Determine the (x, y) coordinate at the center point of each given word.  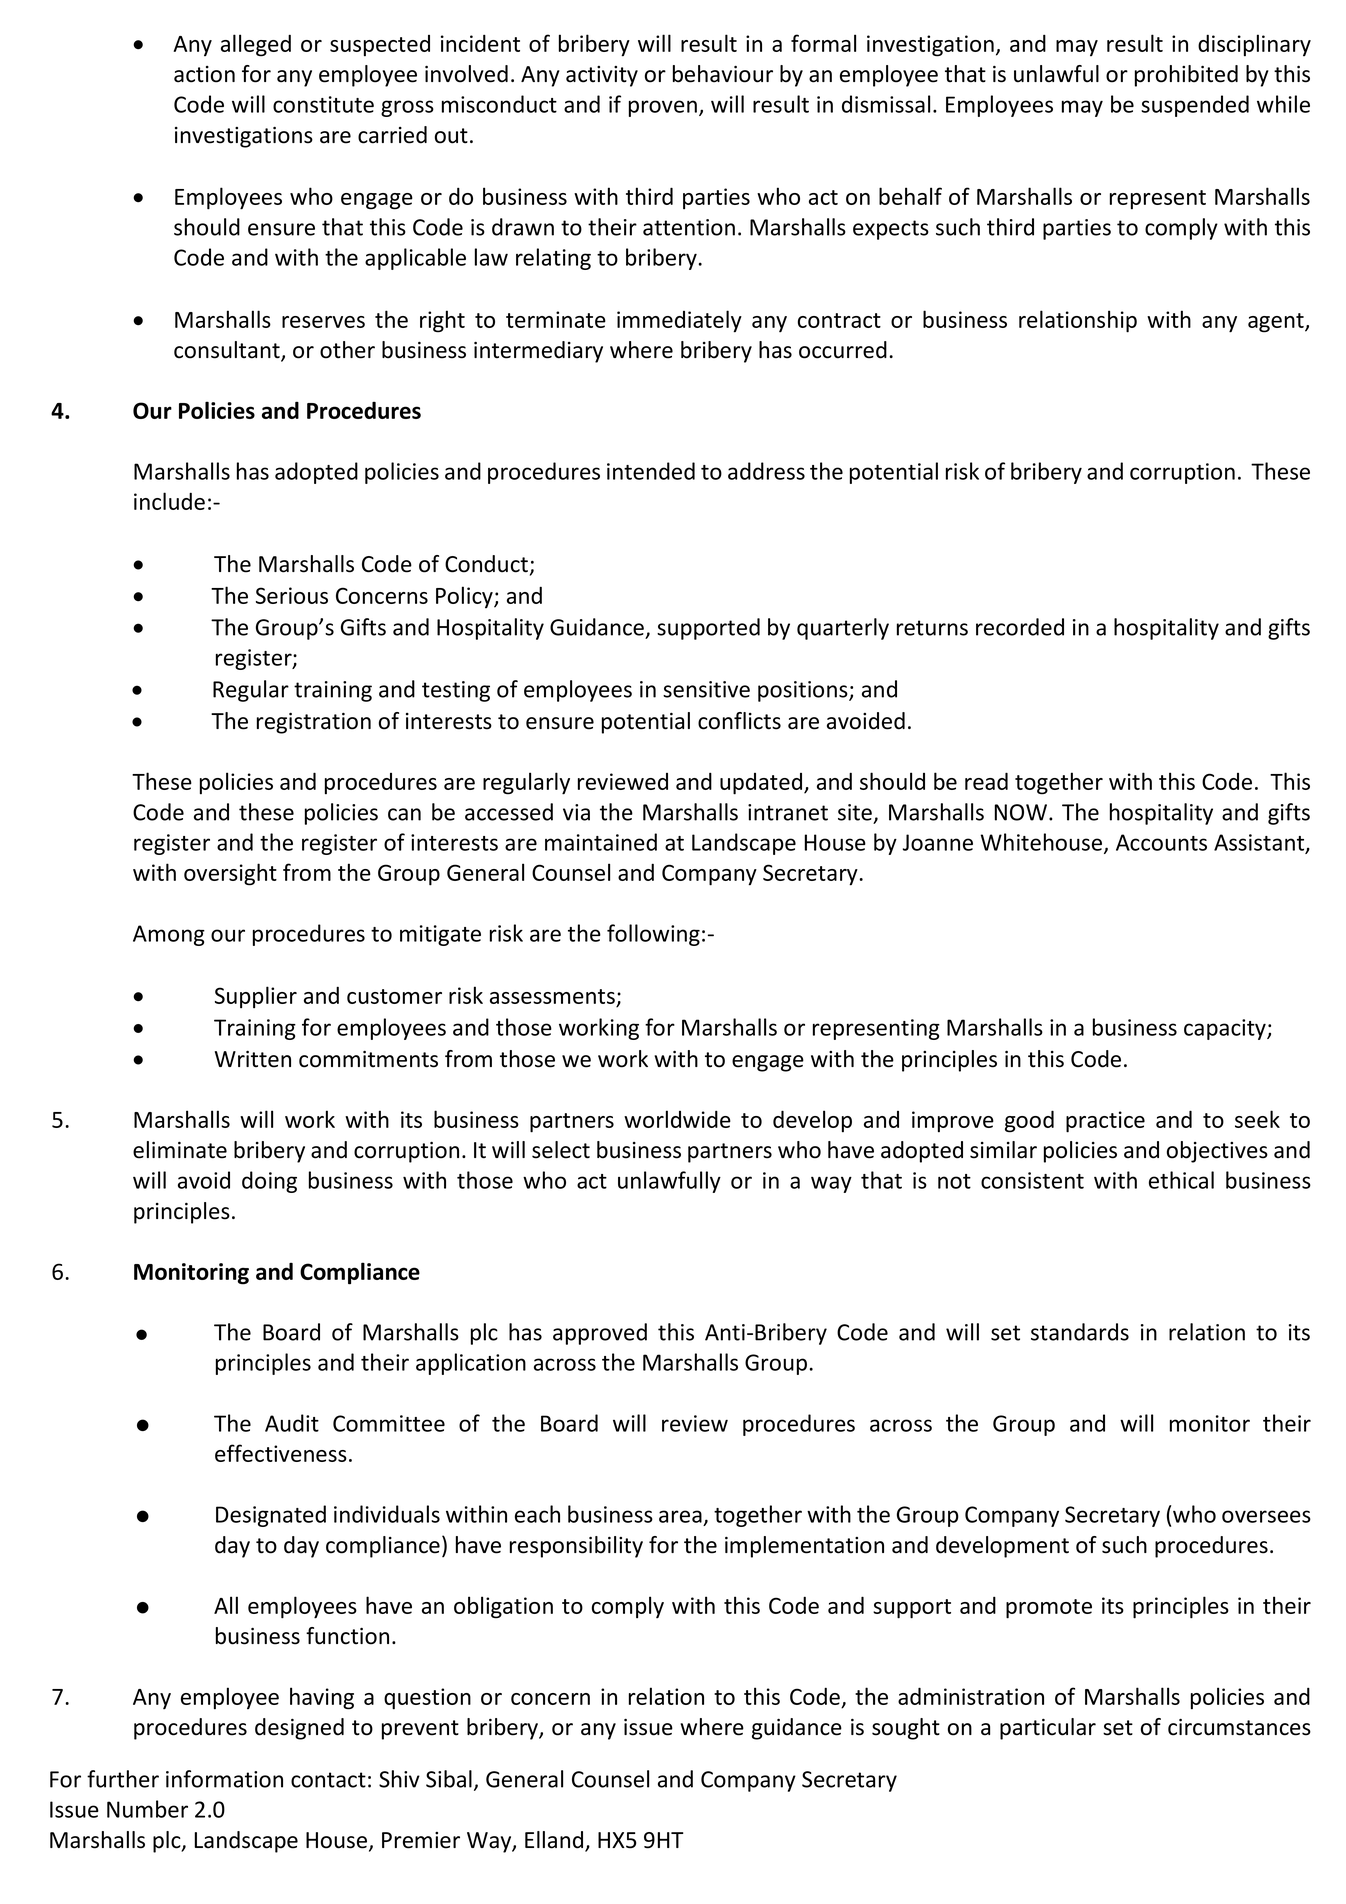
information (224, 1779)
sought (906, 1729)
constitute (323, 104)
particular (1048, 1729)
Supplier (256, 997)
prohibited (1186, 76)
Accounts (1161, 842)
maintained (601, 842)
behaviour (723, 74)
